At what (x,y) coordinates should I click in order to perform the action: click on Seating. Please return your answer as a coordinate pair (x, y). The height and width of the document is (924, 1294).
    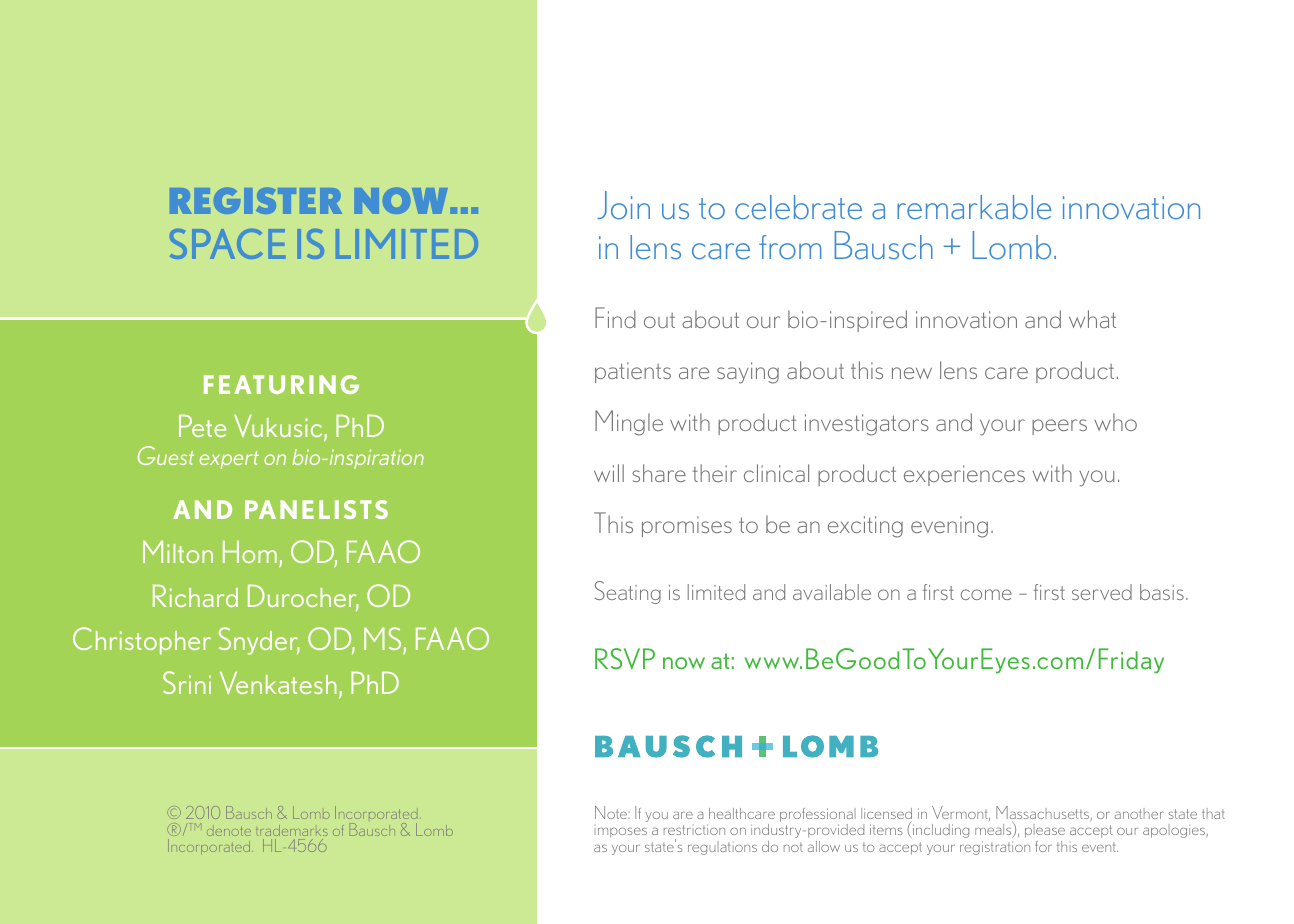
    Looking at the image, I should click on (628, 592).
